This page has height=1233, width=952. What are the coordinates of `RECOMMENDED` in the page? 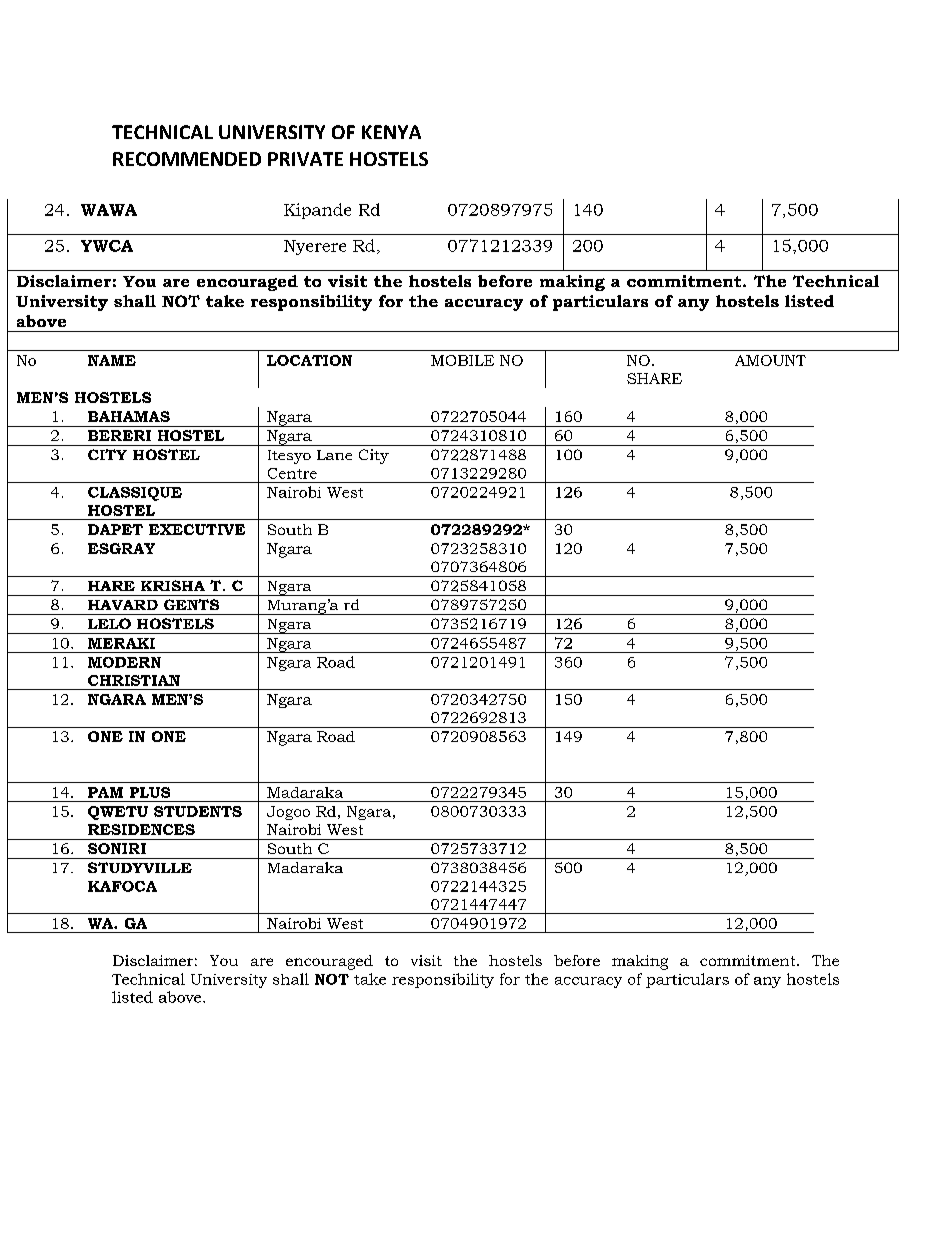 It's located at (187, 159).
